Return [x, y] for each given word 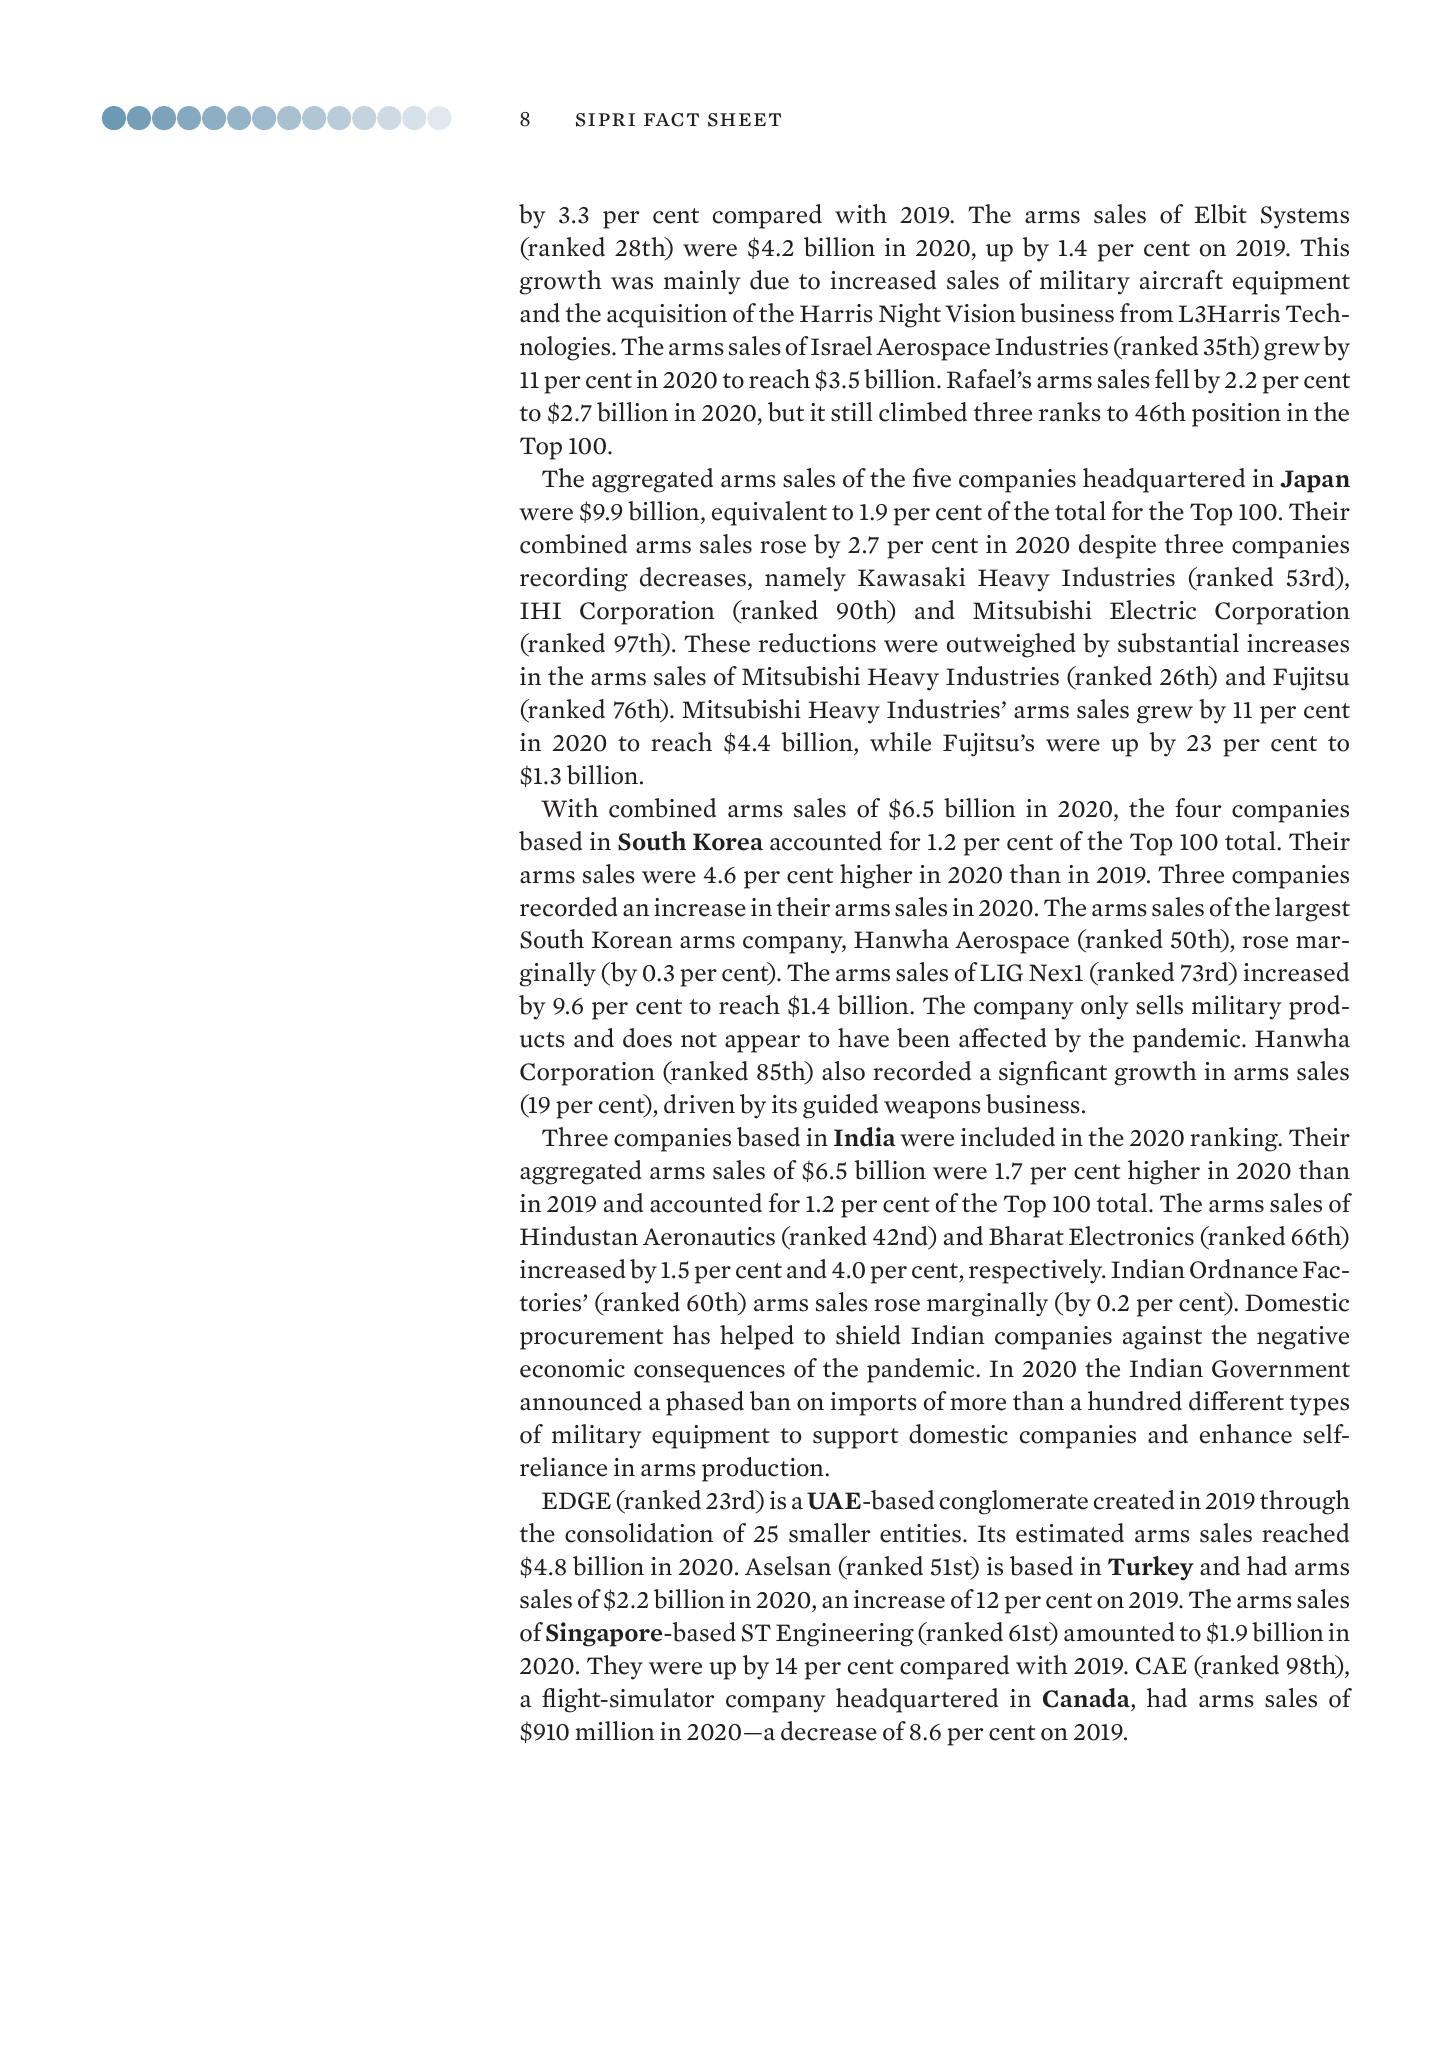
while [900, 742]
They [615, 1667]
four [1198, 808]
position [1236, 415]
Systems [1305, 217]
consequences [709, 1373]
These [717, 643]
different [1236, 1401]
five [932, 478]
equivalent [769, 513]
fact [671, 120]
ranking [1235, 1139]
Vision [980, 313]
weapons [932, 1110]
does [647, 1038]
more [978, 1404]
